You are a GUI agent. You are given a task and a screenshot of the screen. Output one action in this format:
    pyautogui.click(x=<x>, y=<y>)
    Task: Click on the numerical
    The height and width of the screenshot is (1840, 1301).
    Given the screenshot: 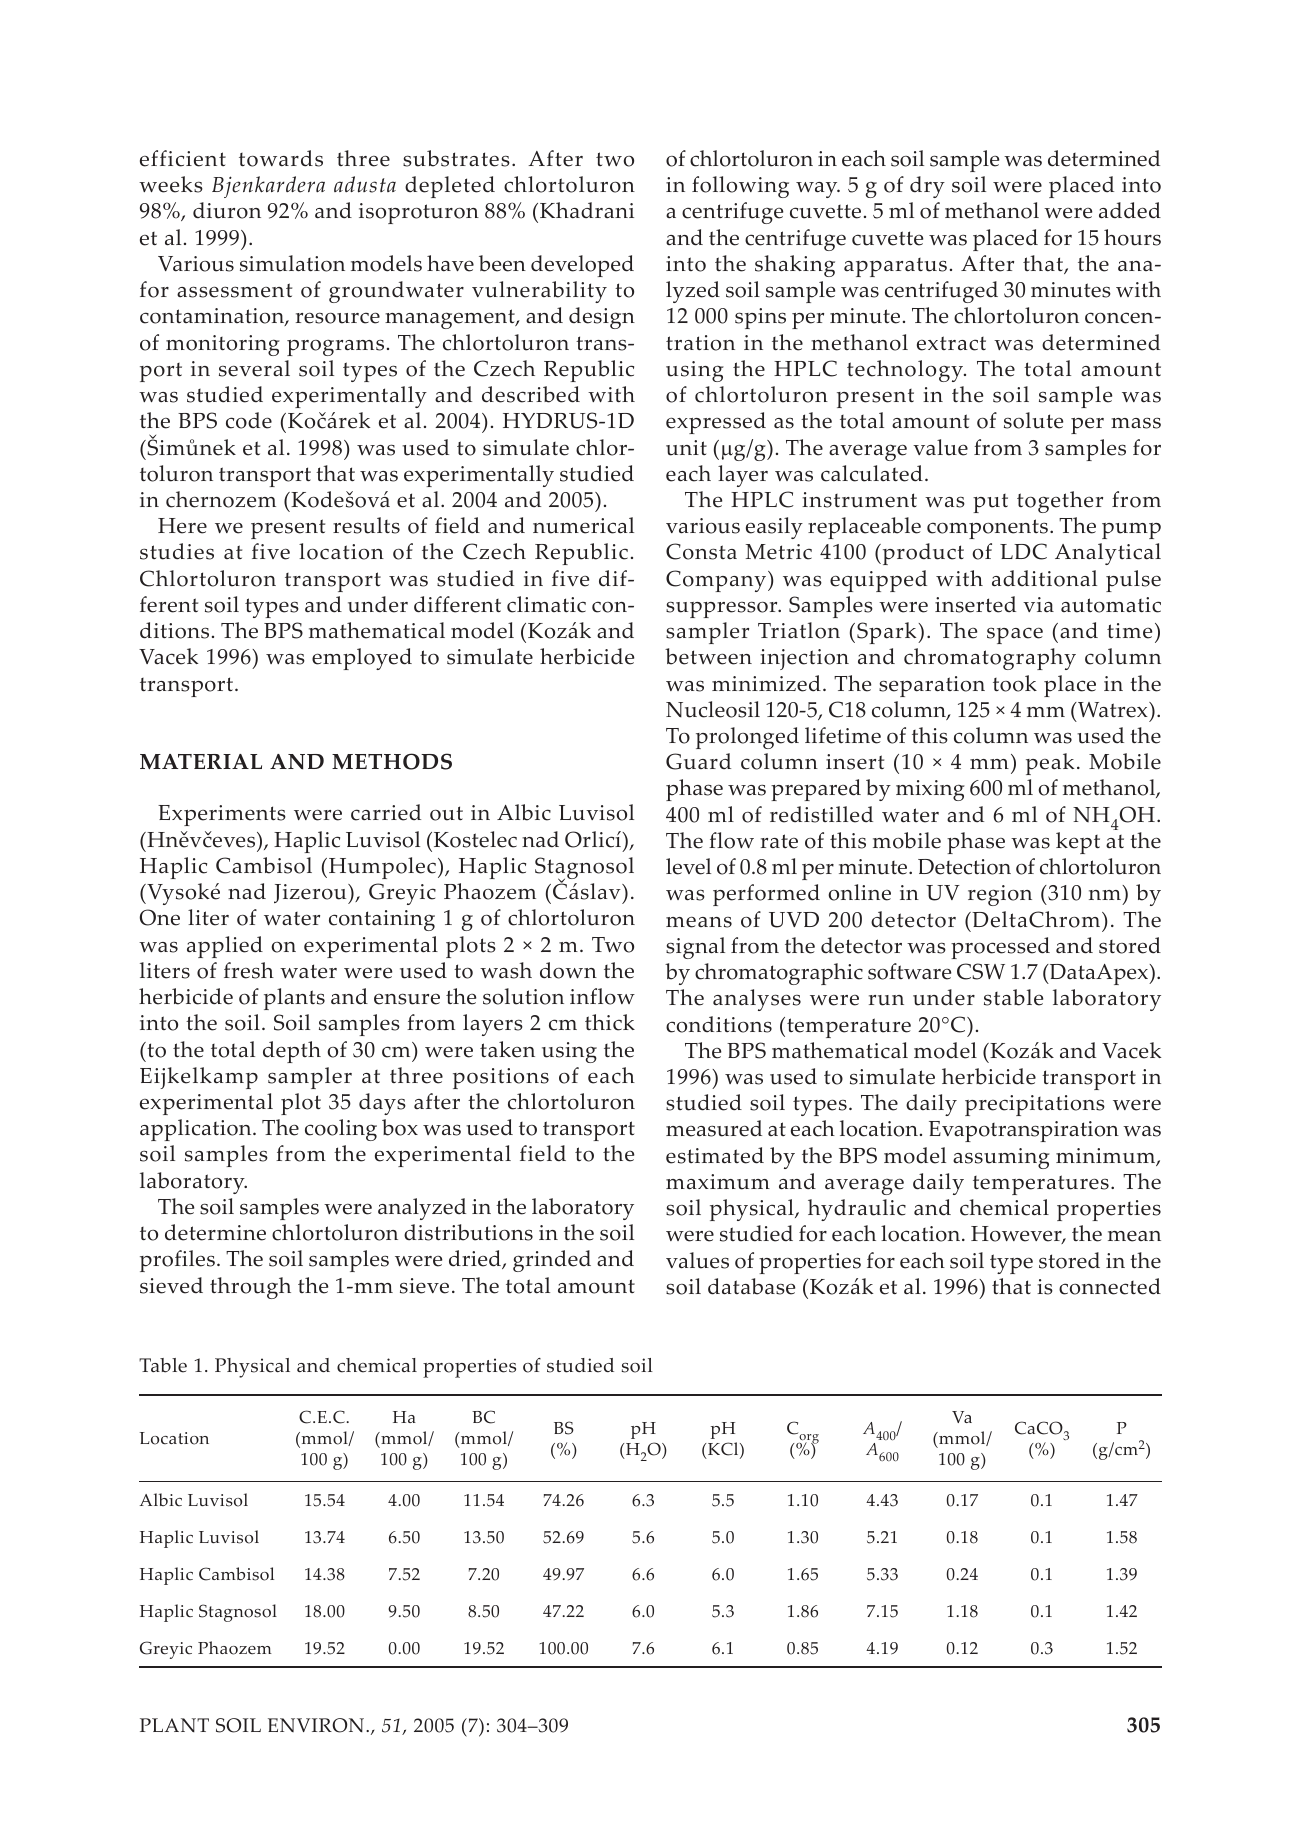 What is the action you would take?
    pyautogui.click(x=583, y=525)
